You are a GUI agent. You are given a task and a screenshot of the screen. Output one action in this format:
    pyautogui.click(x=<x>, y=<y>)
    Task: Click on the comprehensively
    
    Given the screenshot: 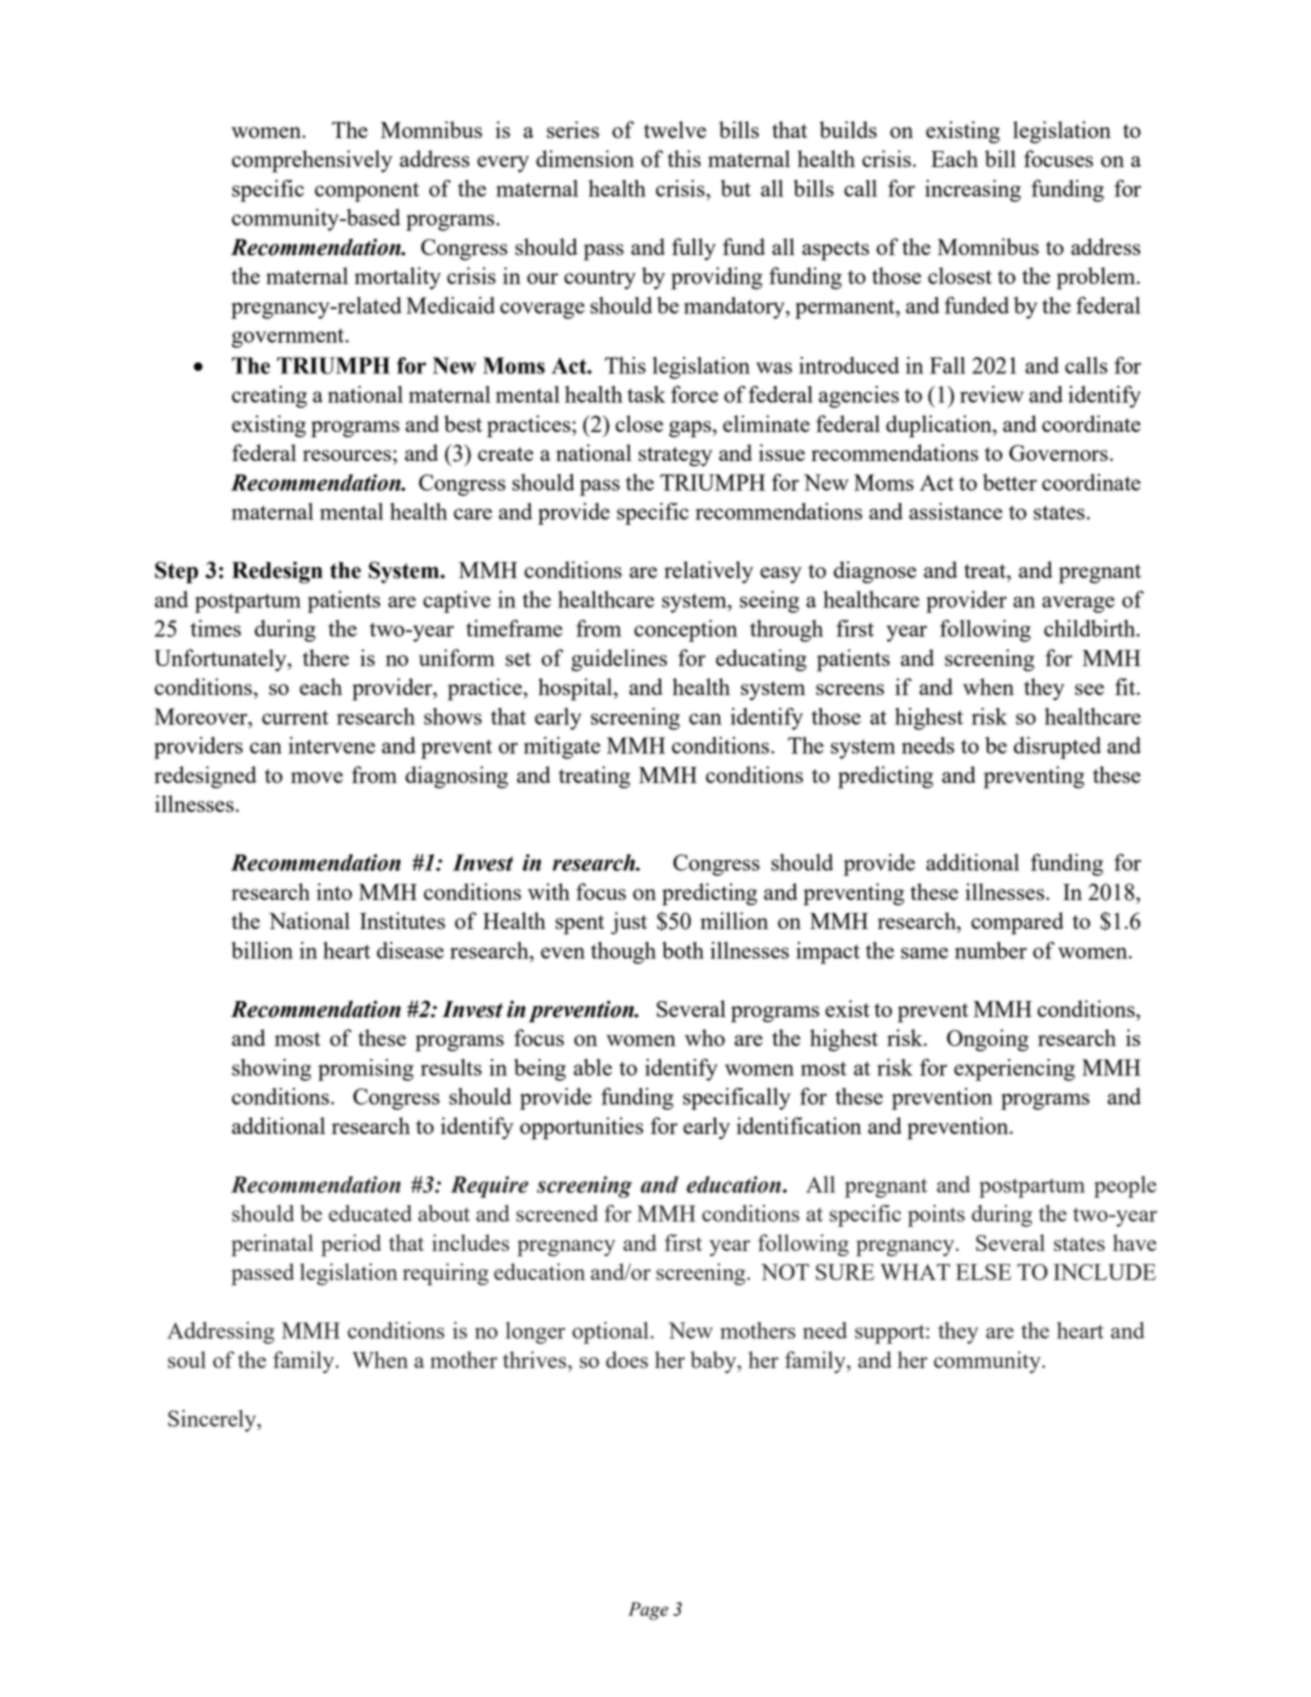 What is the action you would take?
    pyautogui.click(x=312, y=161)
